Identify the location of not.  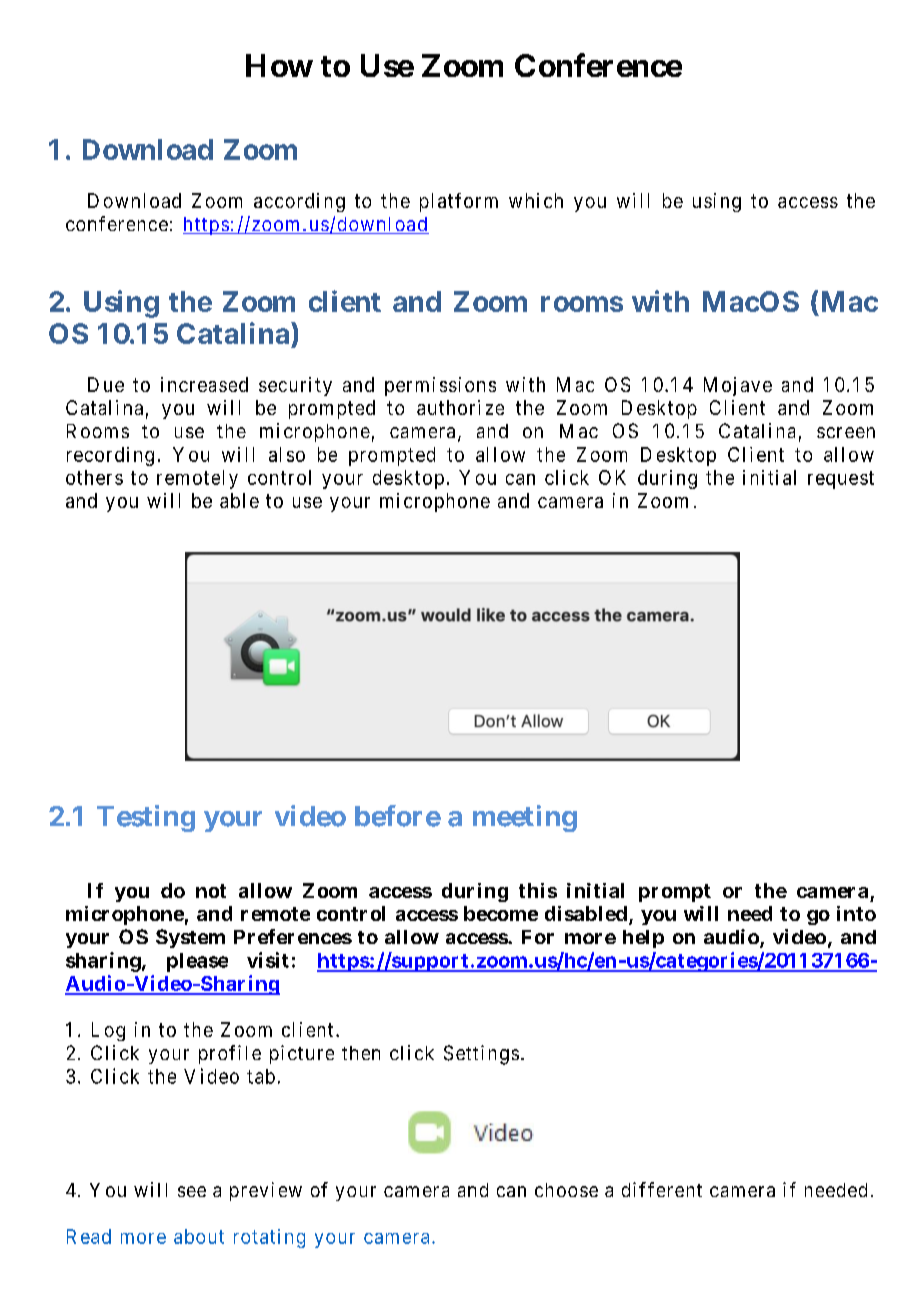
(211, 891).
